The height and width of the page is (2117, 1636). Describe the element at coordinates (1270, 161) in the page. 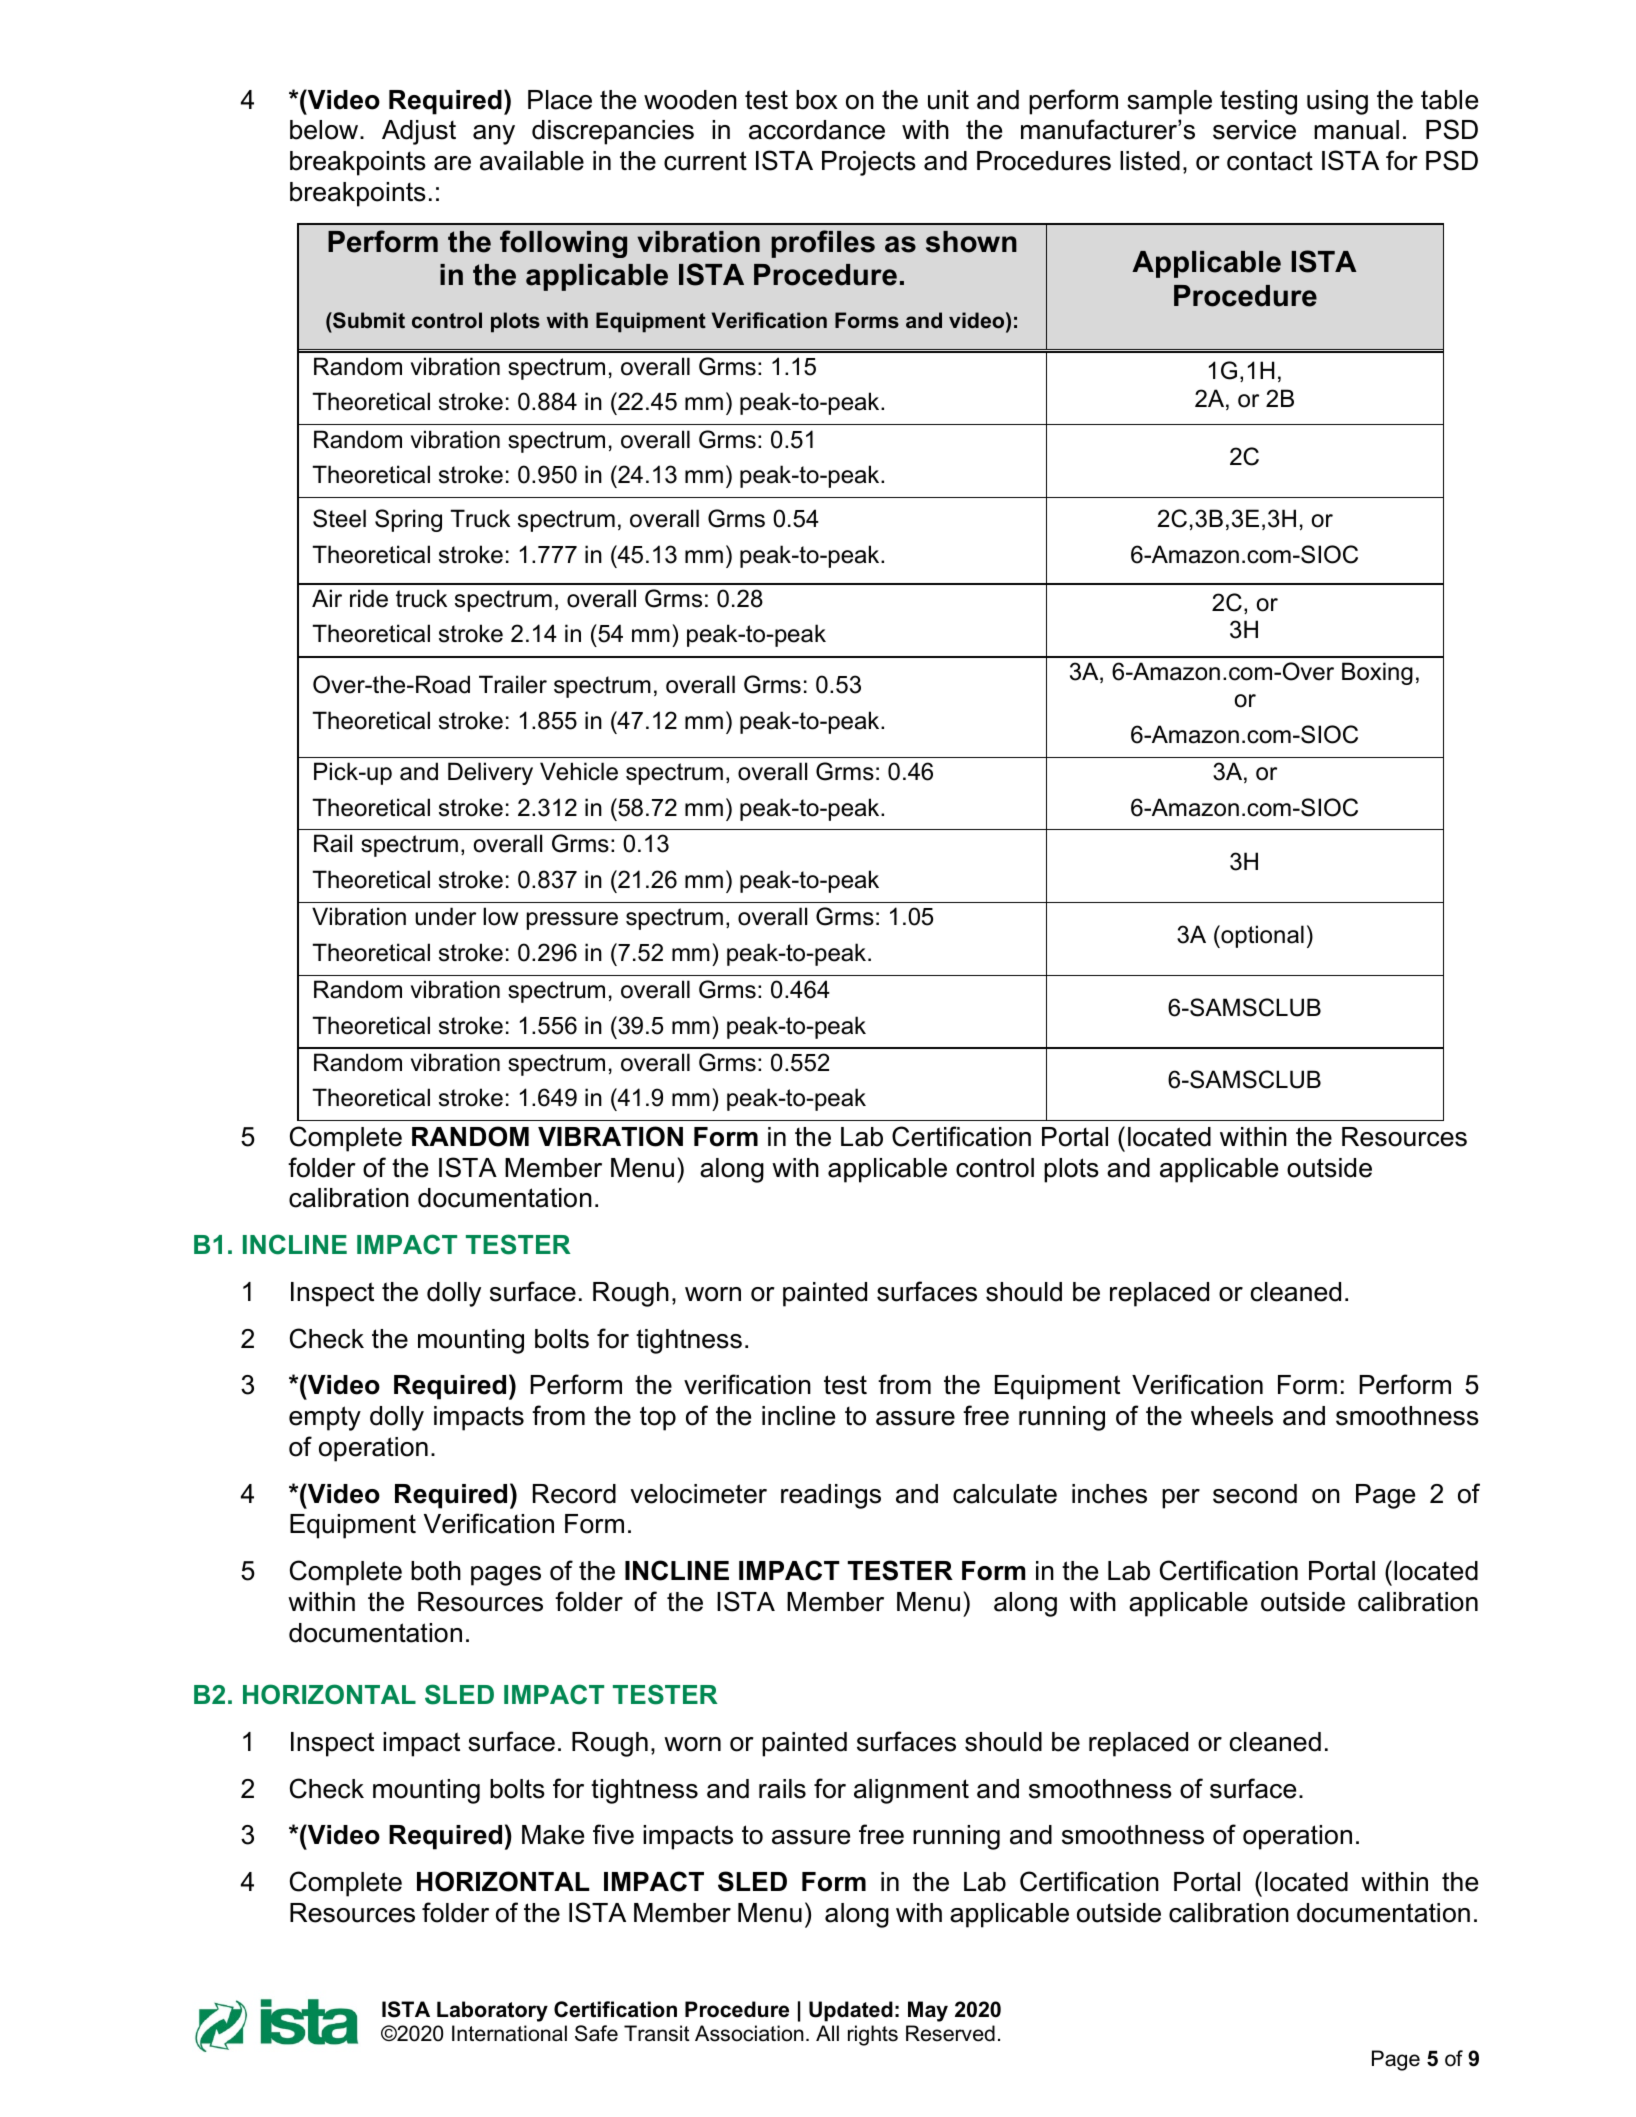

I see `contact` at that location.
